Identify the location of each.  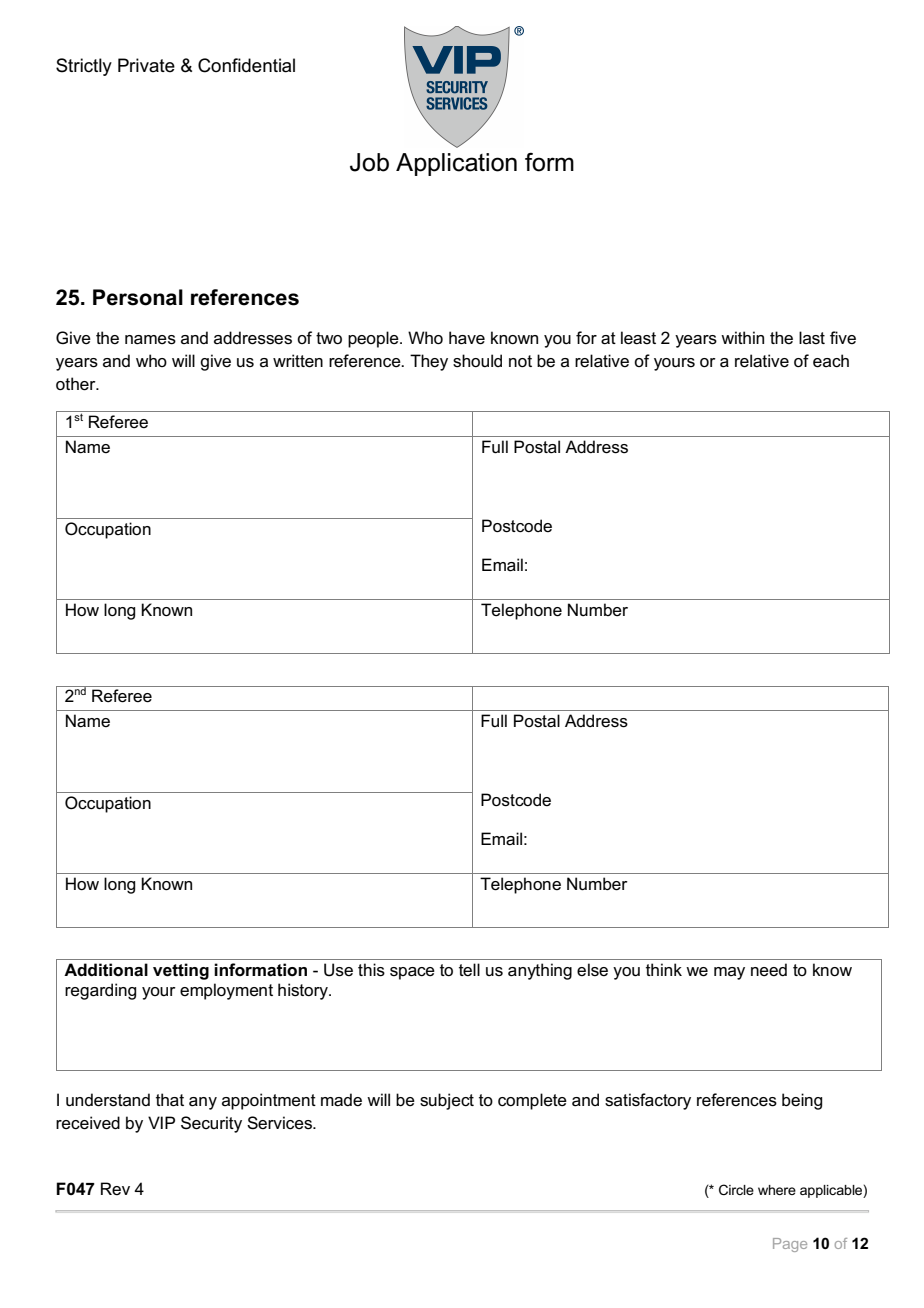
(831, 361).
